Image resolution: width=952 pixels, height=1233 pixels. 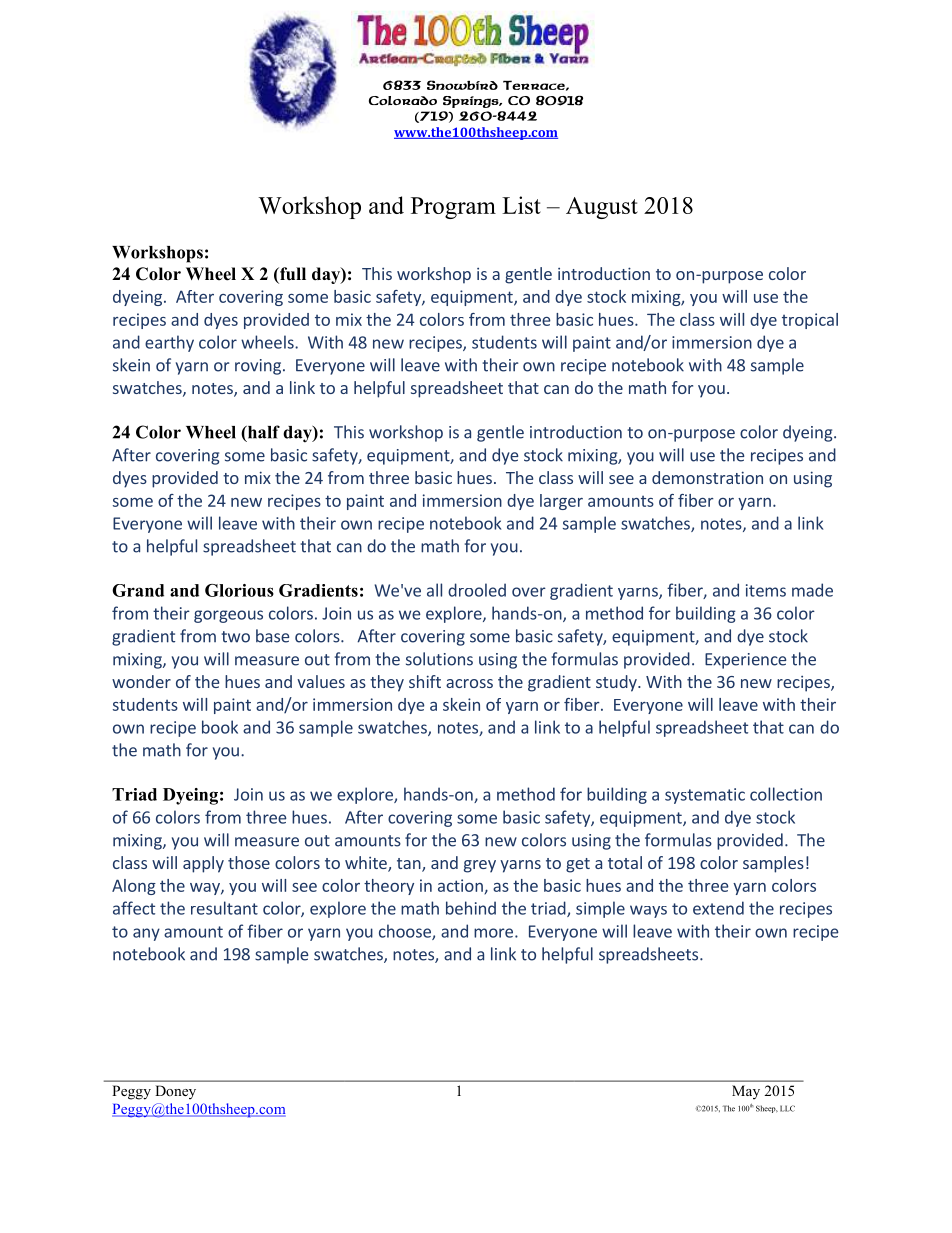 I want to click on roving, so click(x=258, y=367).
